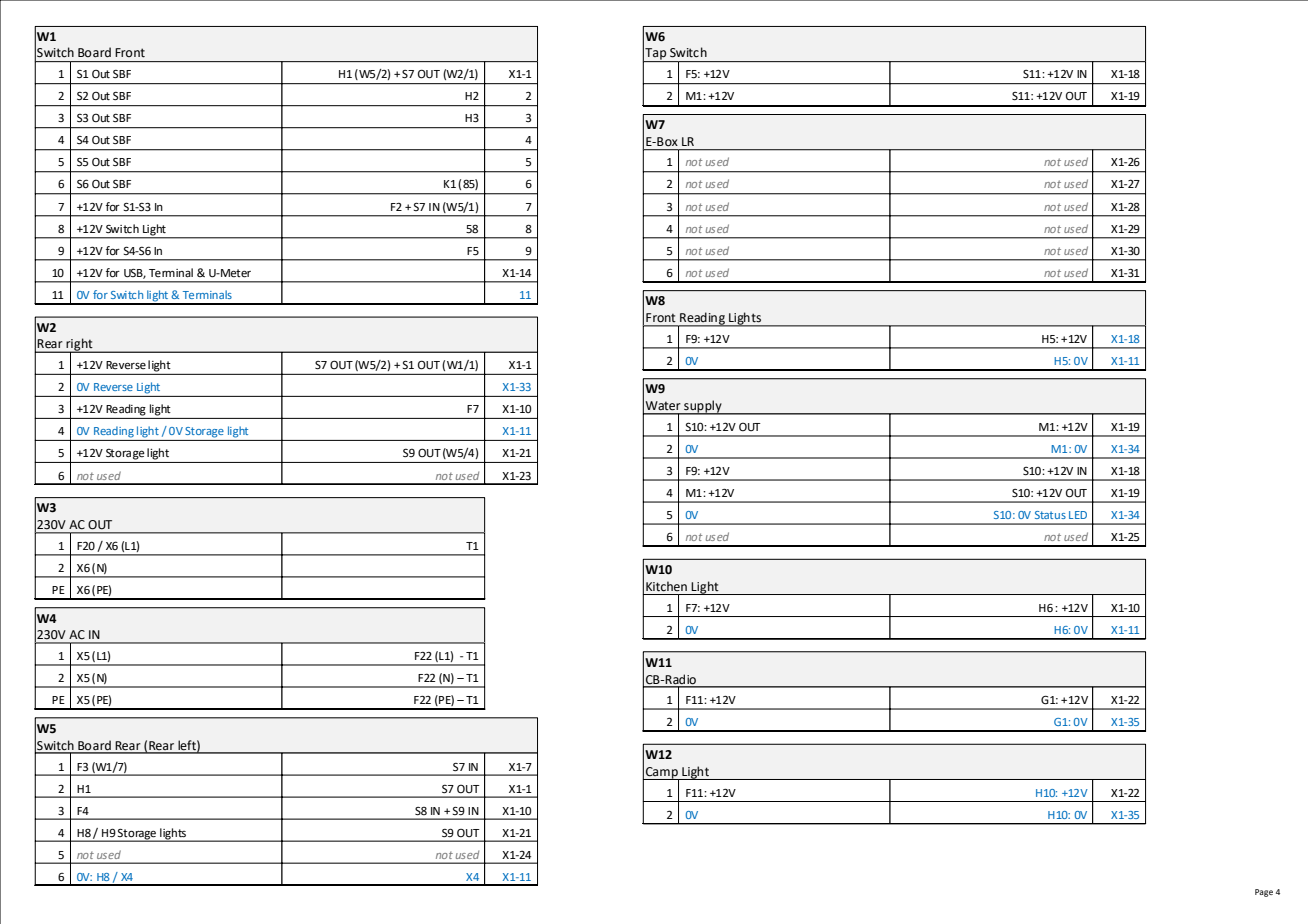 Image resolution: width=1308 pixels, height=924 pixels. Describe the element at coordinates (1264, 893) in the screenshot. I see `Page` at that location.
